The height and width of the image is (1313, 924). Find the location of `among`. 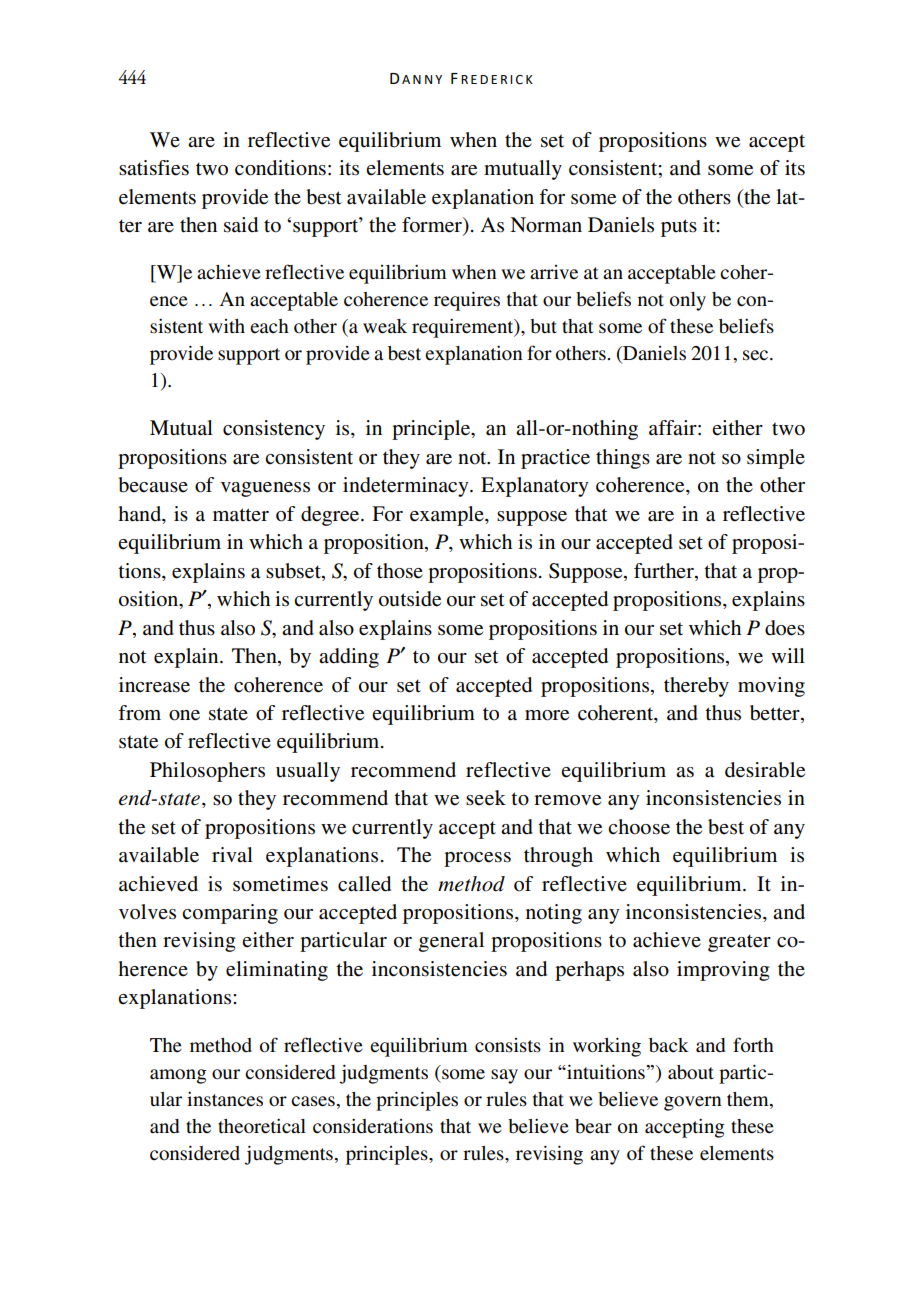

among is located at coordinates (178, 1076).
